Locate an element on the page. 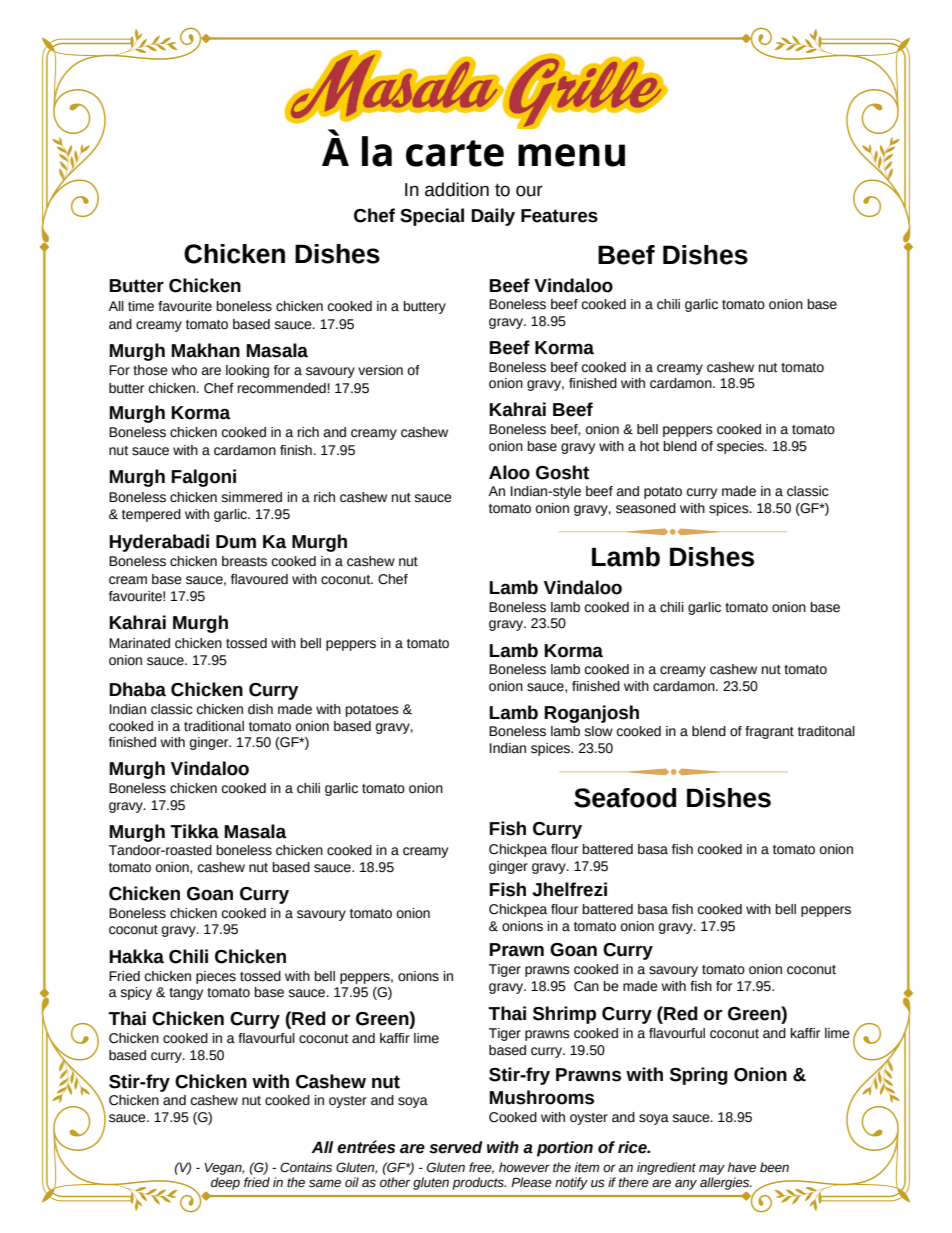 Image resolution: width=952 pixels, height=1233 pixels. Seafood is located at coordinates (625, 798).
